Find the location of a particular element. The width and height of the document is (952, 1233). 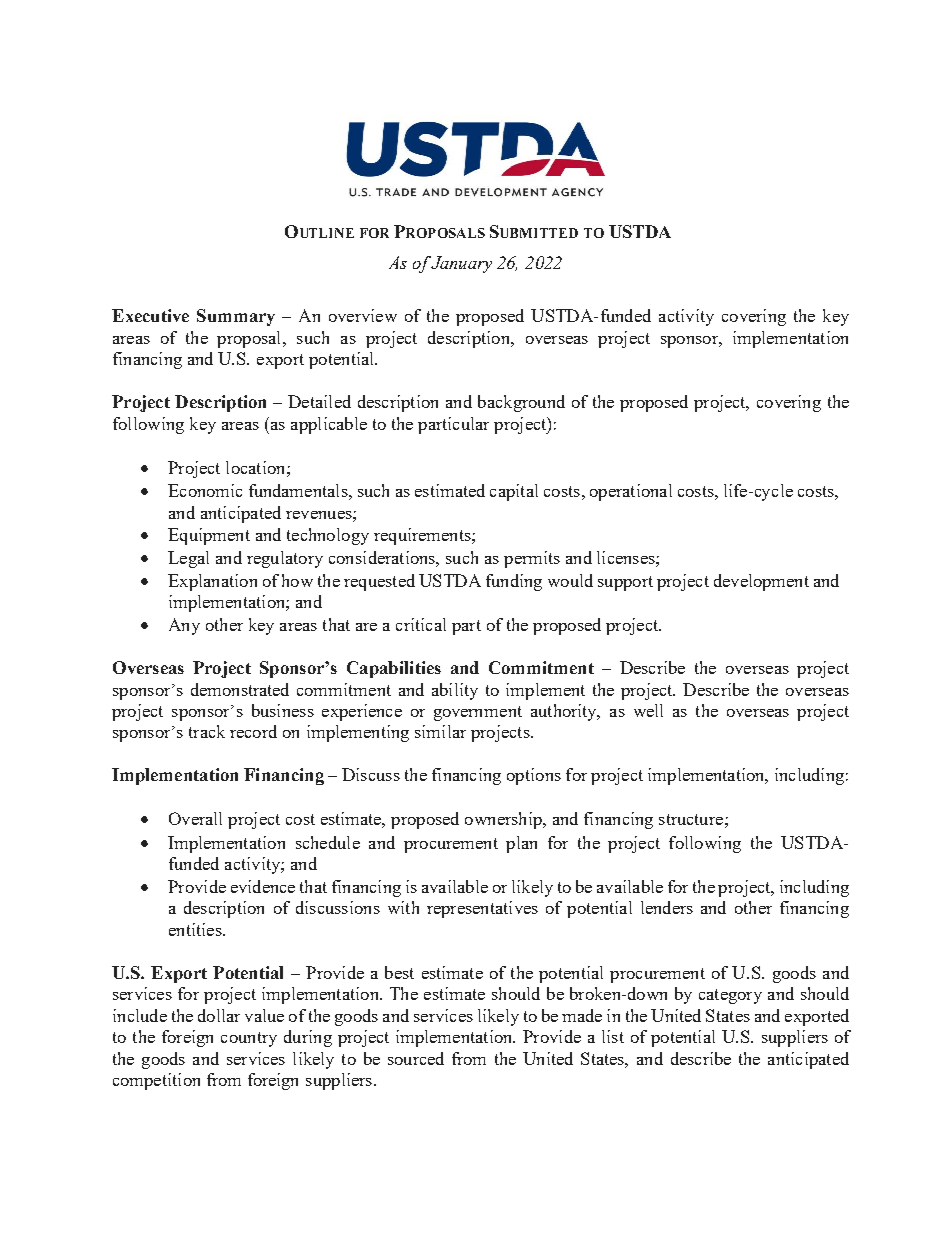

Summary is located at coordinates (236, 317).
